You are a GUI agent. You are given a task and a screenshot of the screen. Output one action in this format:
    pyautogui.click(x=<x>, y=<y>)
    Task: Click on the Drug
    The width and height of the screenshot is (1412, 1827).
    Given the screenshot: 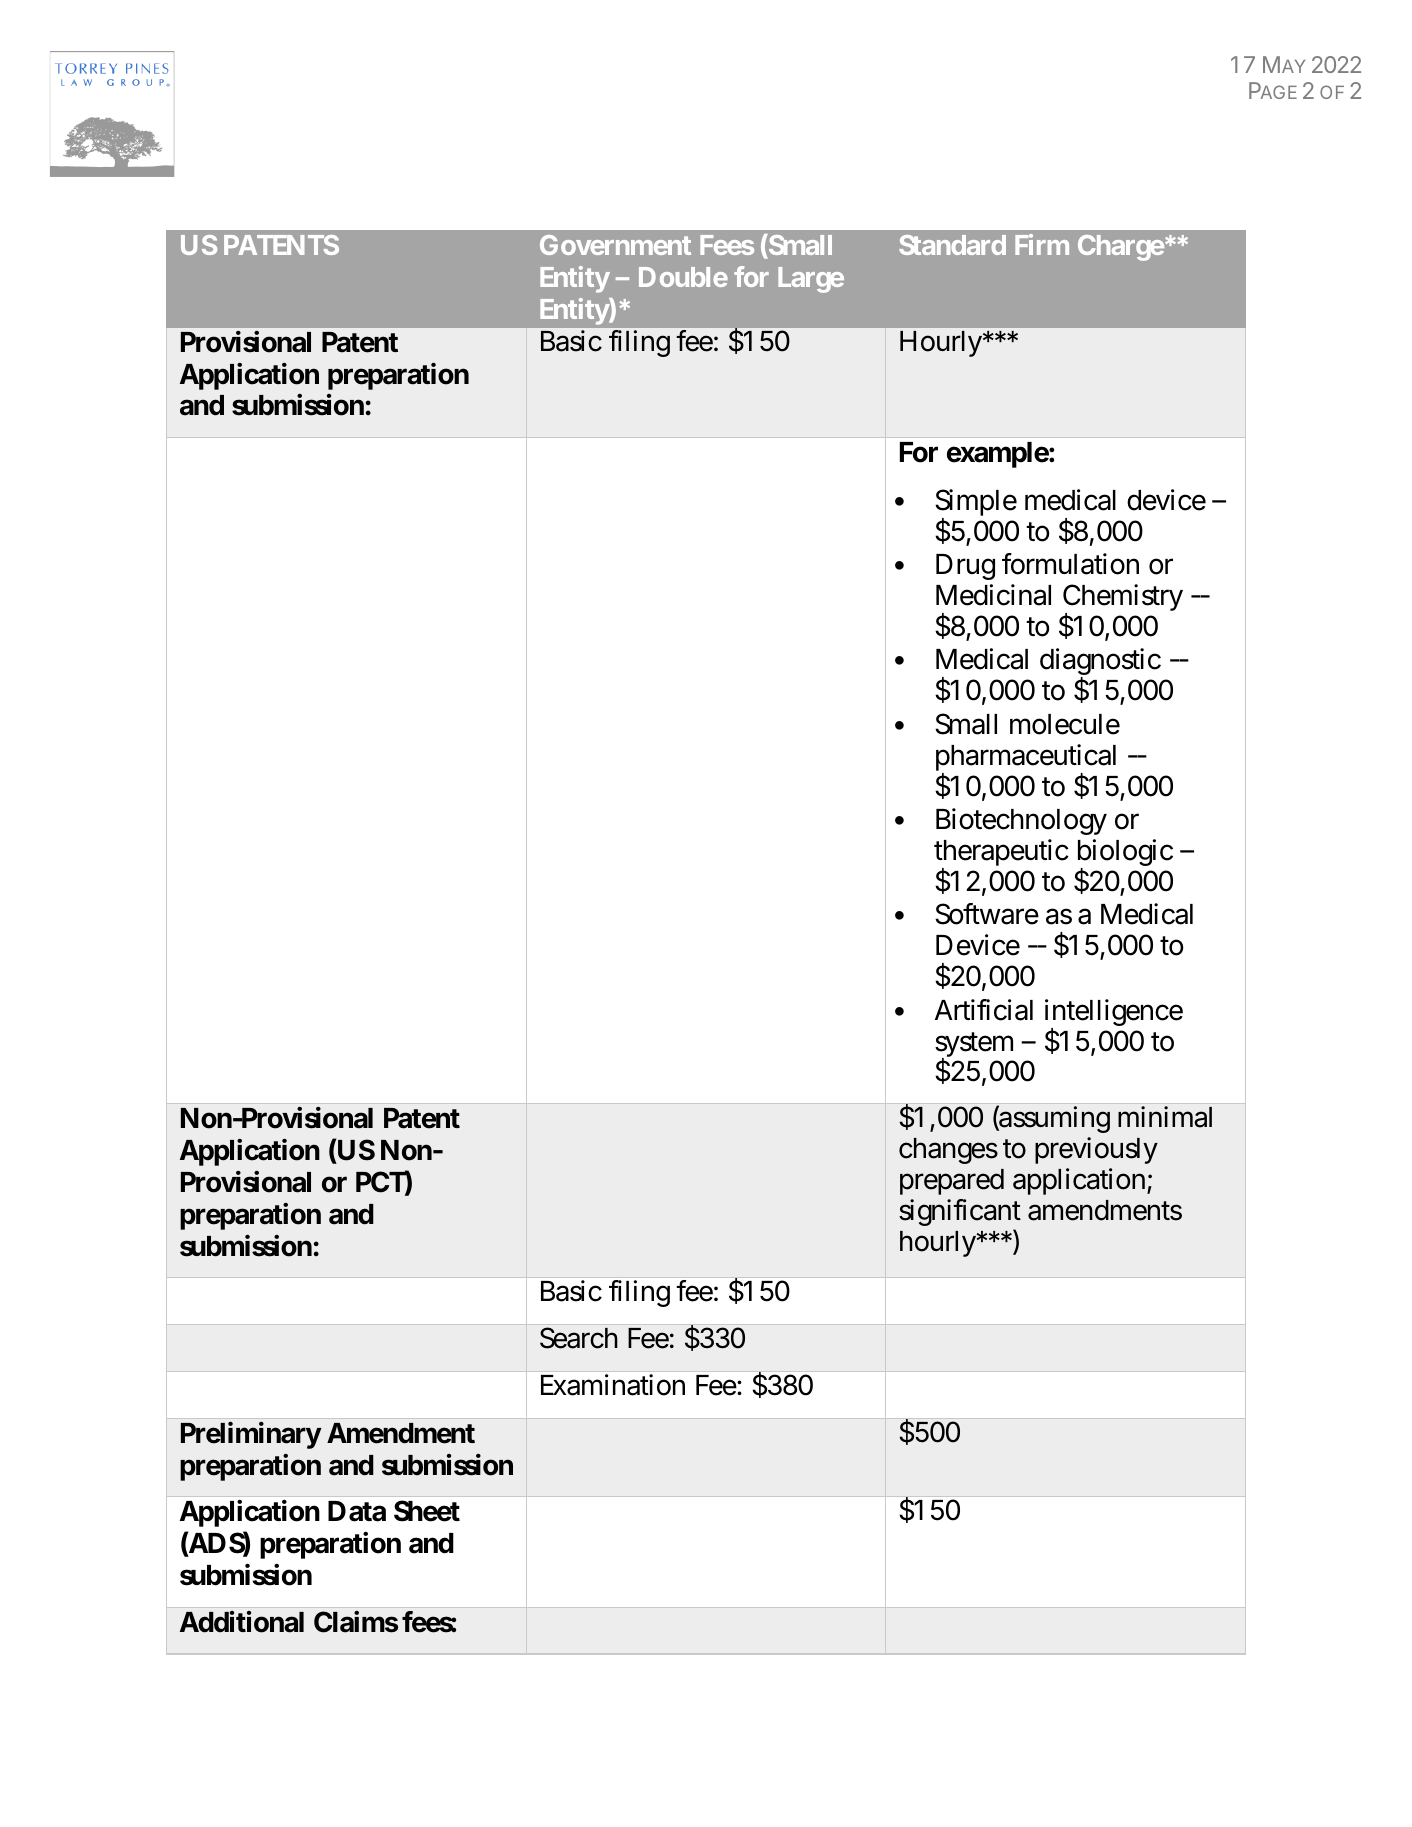 What is the action you would take?
    pyautogui.click(x=965, y=567)
